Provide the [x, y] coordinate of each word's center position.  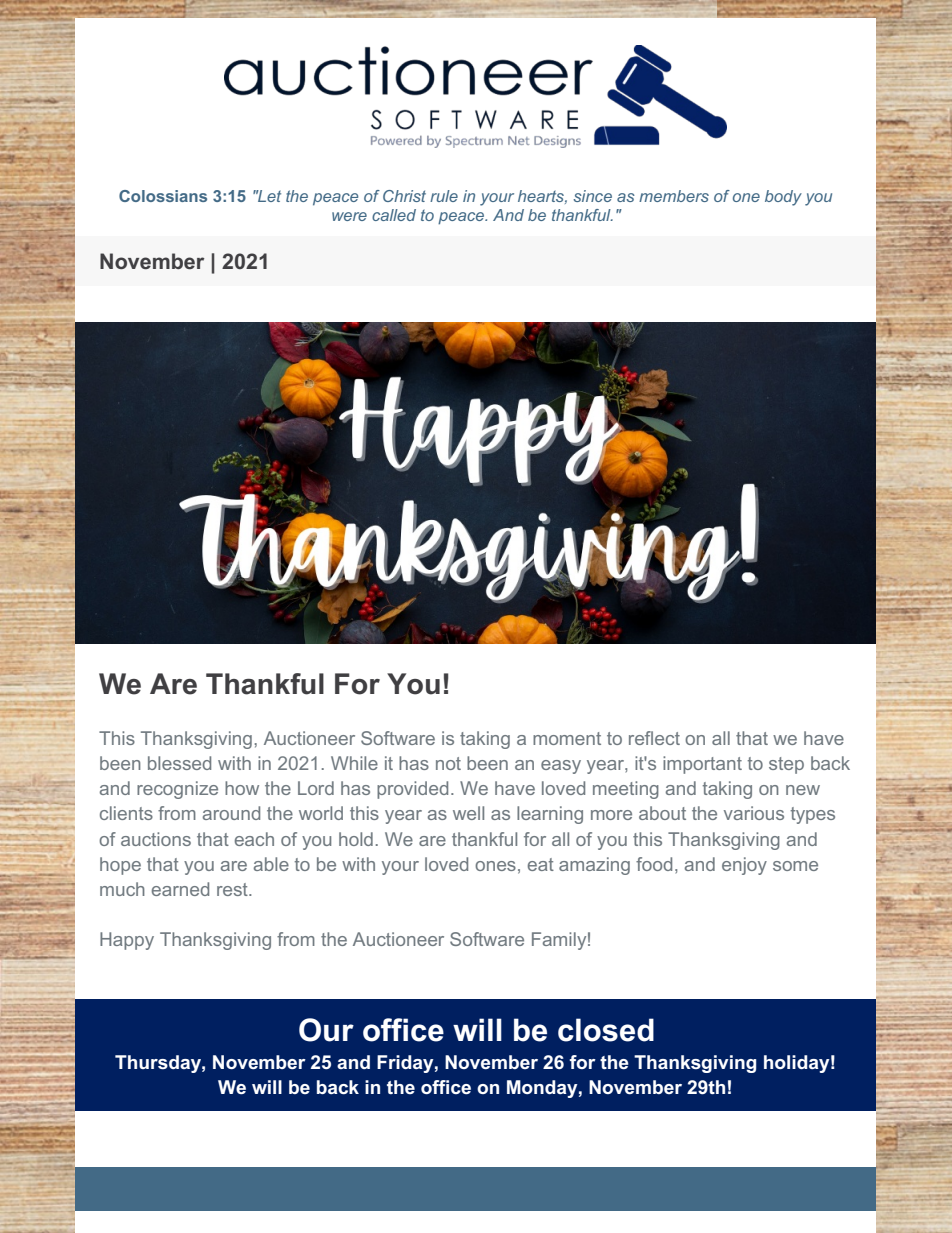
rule [444, 196]
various [754, 813]
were [349, 216]
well [468, 813]
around [231, 813]
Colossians [163, 196]
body [783, 198]
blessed [179, 763]
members [674, 196]
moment [567, 738]
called [394, 215]
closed [606, 1030]
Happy [127, 941]
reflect [654, 738]
